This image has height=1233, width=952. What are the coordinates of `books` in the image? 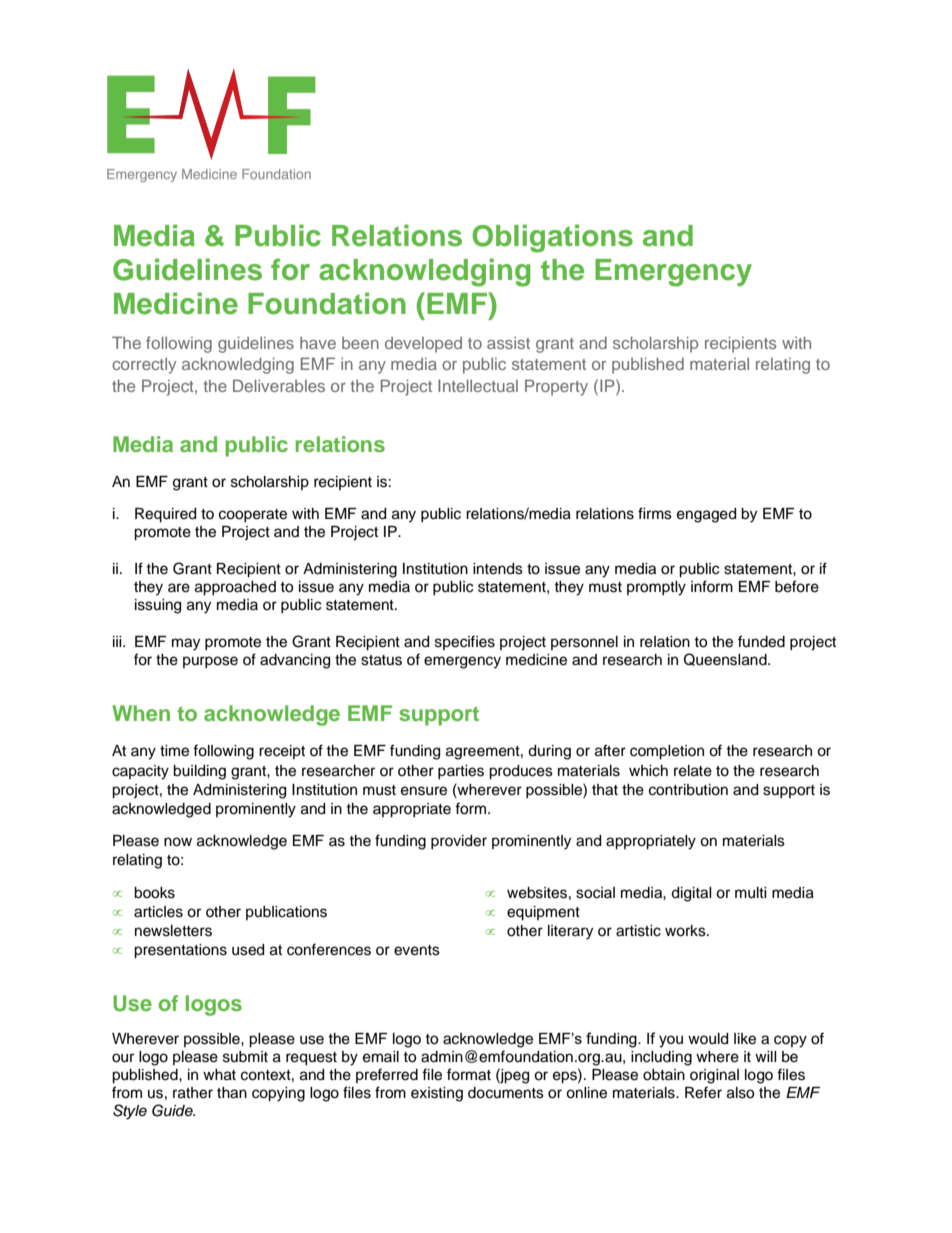 It's located at (154, 893).
